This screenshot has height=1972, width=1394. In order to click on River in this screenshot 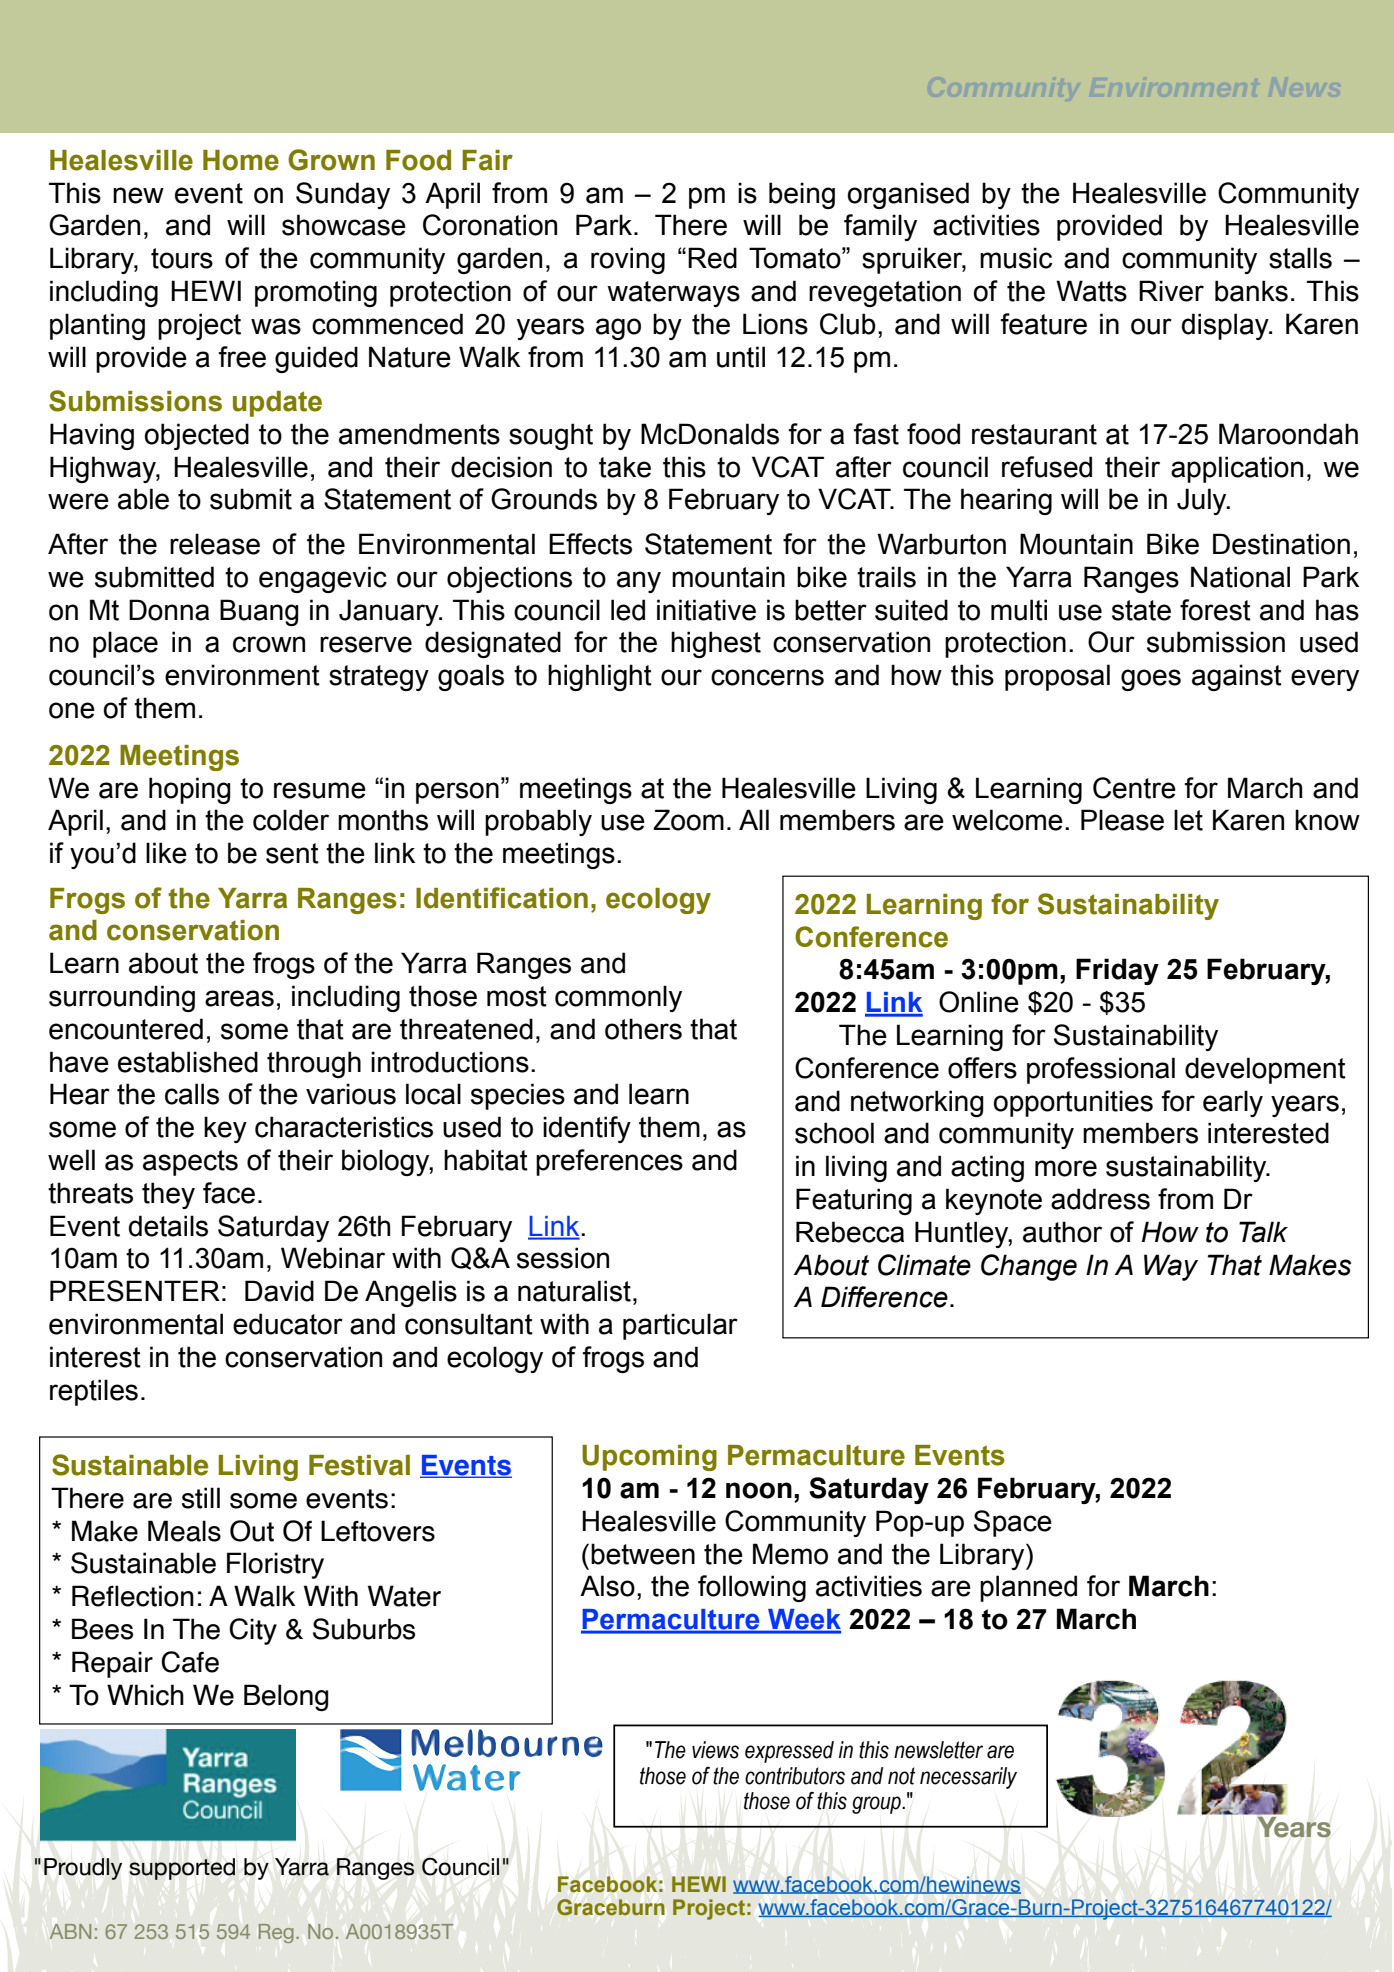, I will do `click(1171, 291)`.
